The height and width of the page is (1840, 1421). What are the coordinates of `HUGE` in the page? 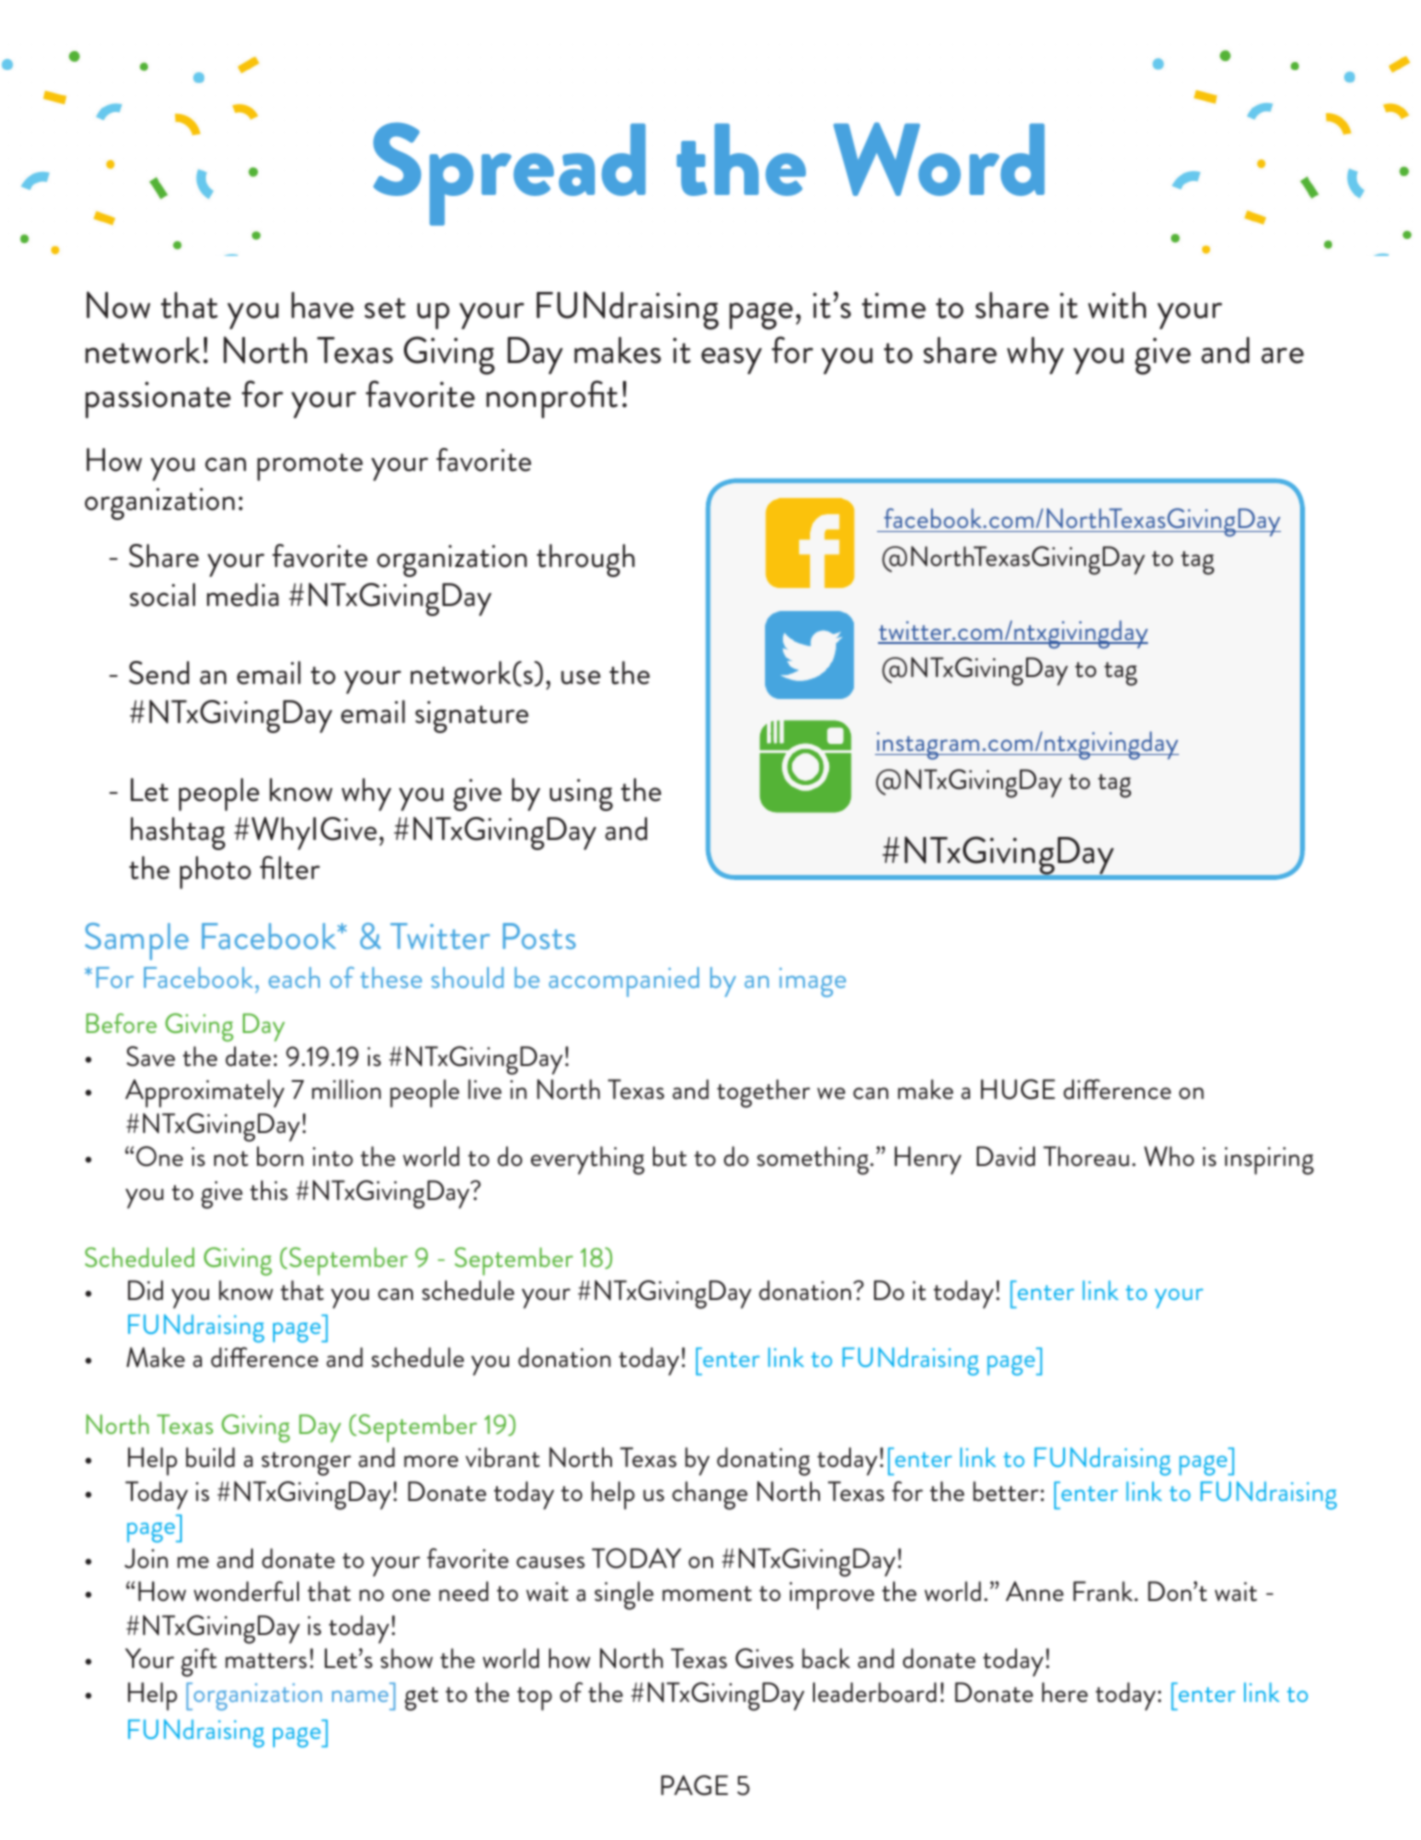 It's located at (1018, 1089).
